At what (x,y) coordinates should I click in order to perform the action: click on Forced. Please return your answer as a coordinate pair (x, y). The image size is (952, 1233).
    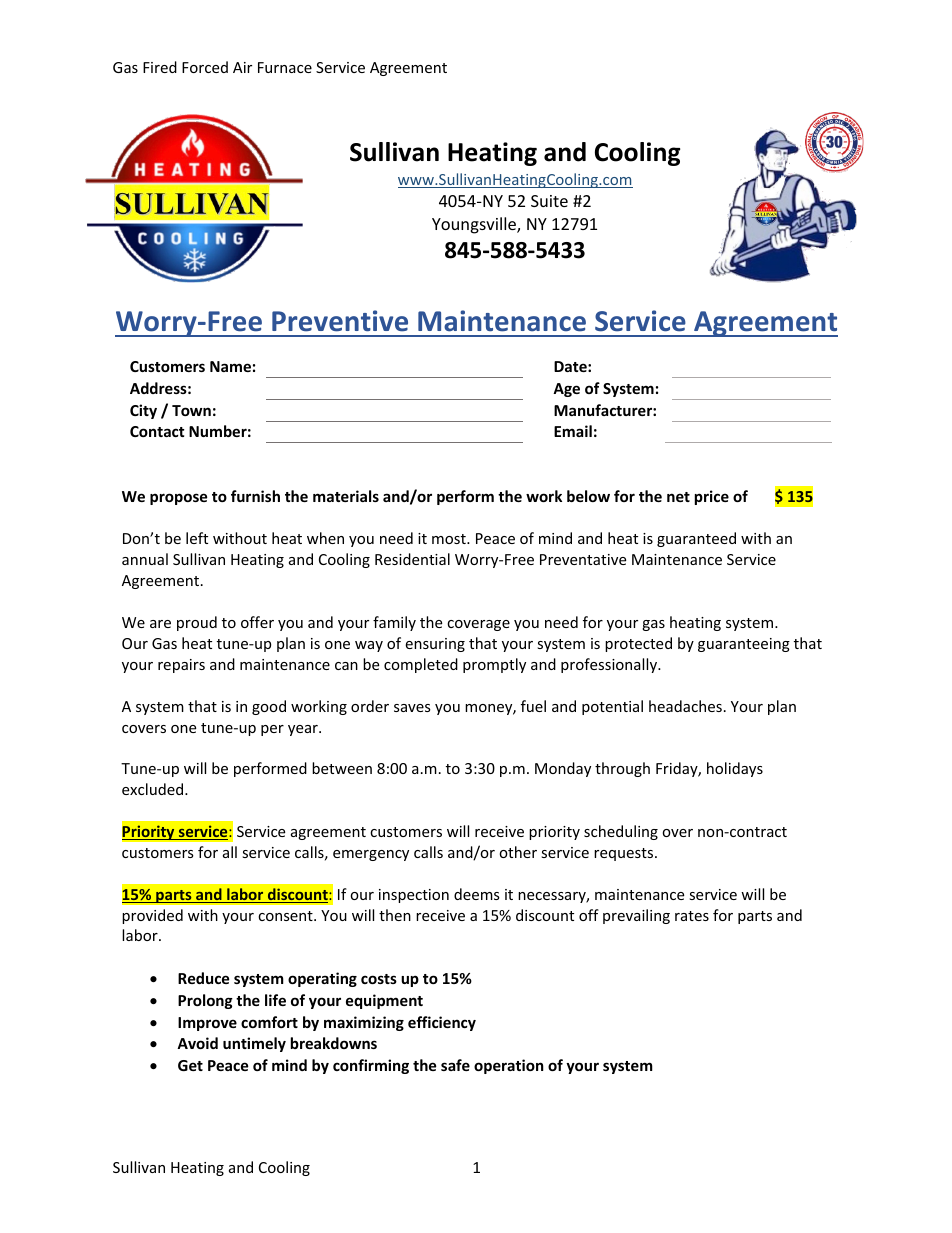
    Looking at the image, I should click on (205, 67).
